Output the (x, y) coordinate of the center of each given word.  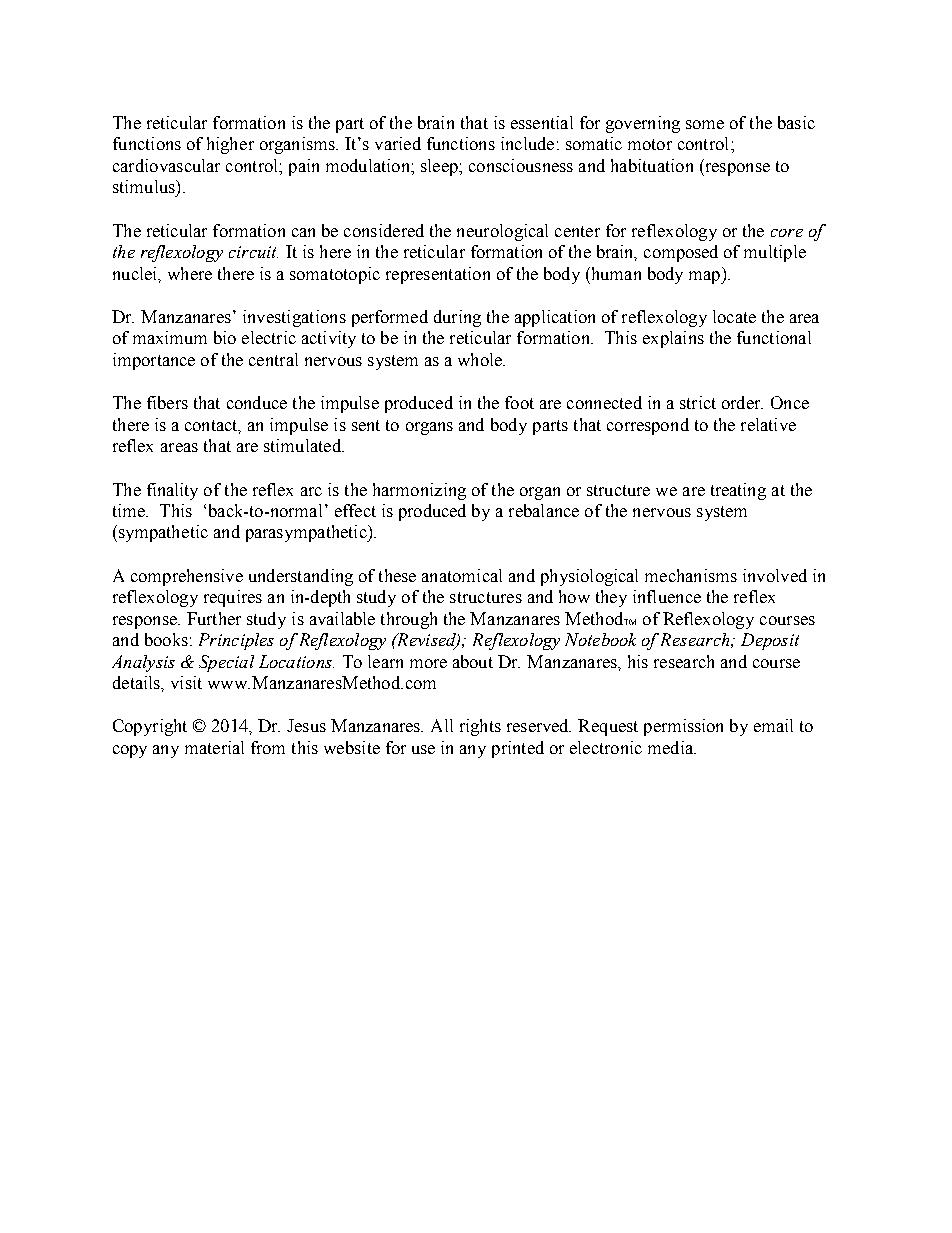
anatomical (462, 575)
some (705, 124)
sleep (440, 167)
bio (225, 337)
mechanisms (691, 575)
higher (230, 145)
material (214, 747)
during (457, 318)
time (130, 510)
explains (673, 339)
